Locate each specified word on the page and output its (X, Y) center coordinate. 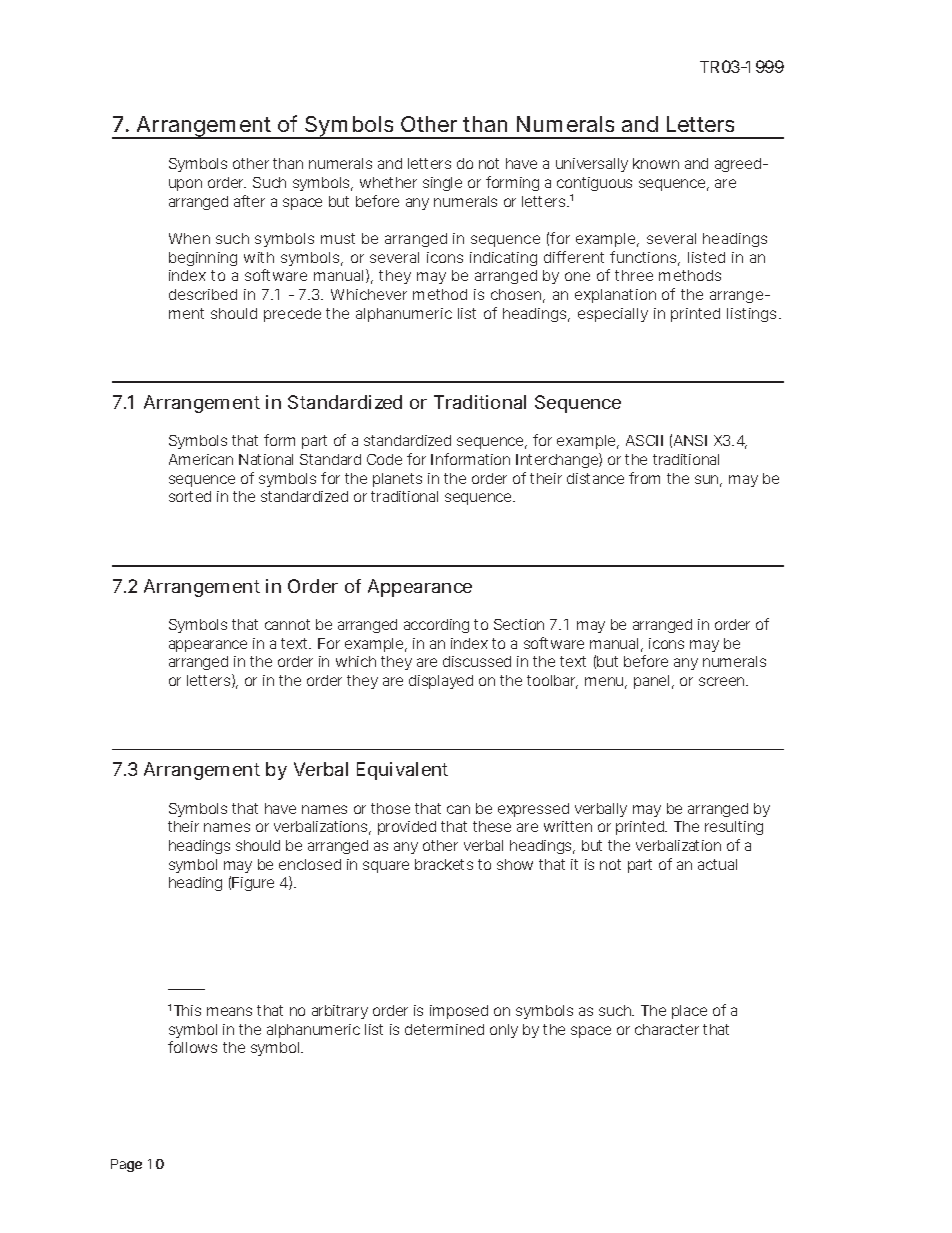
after (249, 201)
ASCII (644, 440)
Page (126, 1165)
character (667, 1029)
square (386, 867)
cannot (287, 624)
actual (717, 864)
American (201, 459)
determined (444, 1029)
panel (651, 682)
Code (384, 459)
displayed (441, 682)
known (656, 163)
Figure (253, 884)
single (442, 184)
